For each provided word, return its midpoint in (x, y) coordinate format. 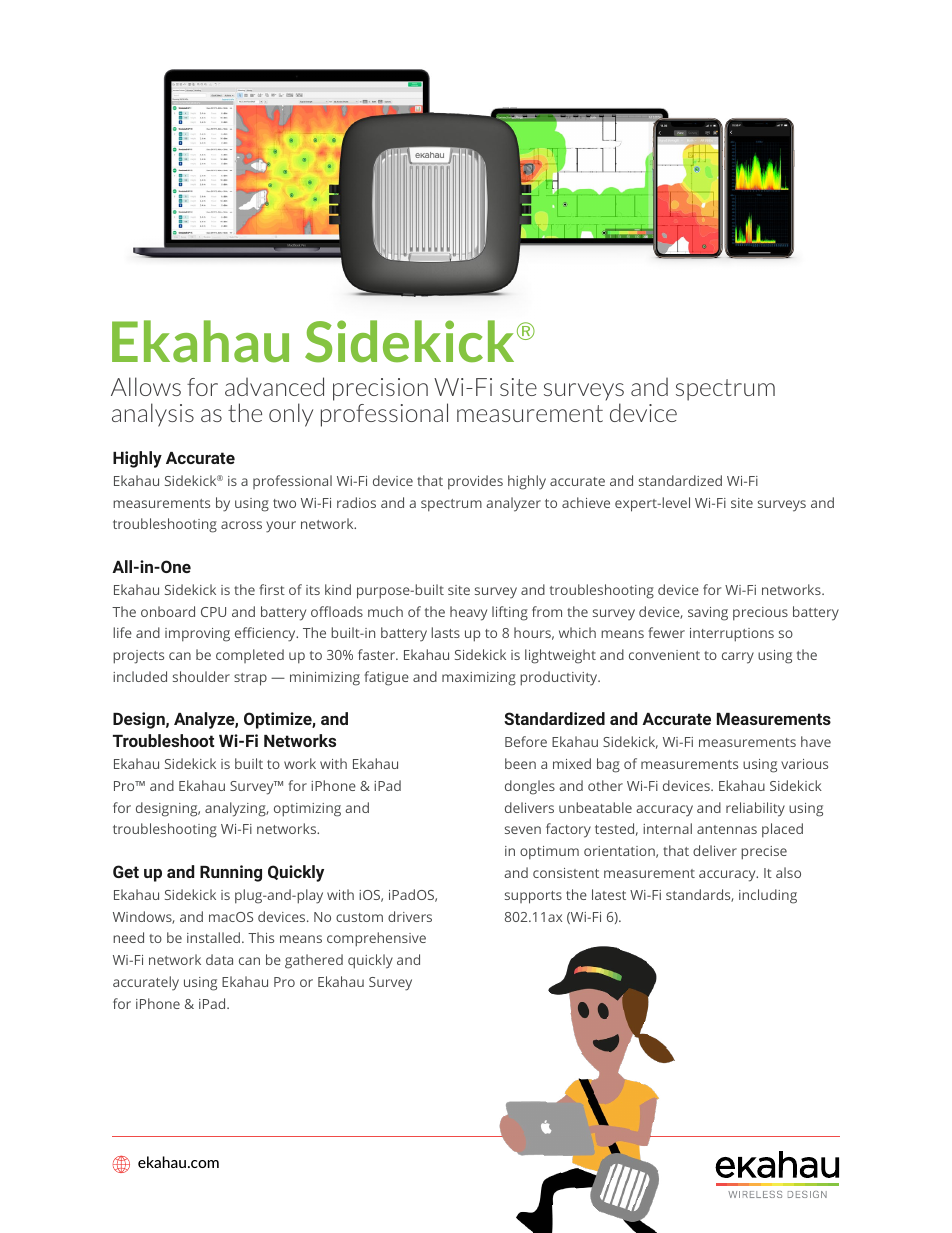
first (272, 589)
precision (380, 389)
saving (708, 614)
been (520, 763)
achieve (586, 502)
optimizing (307, 810)
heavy (468, 613)
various (804, 764)
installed (213, 937)
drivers (410, 916)
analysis (153, 415)
